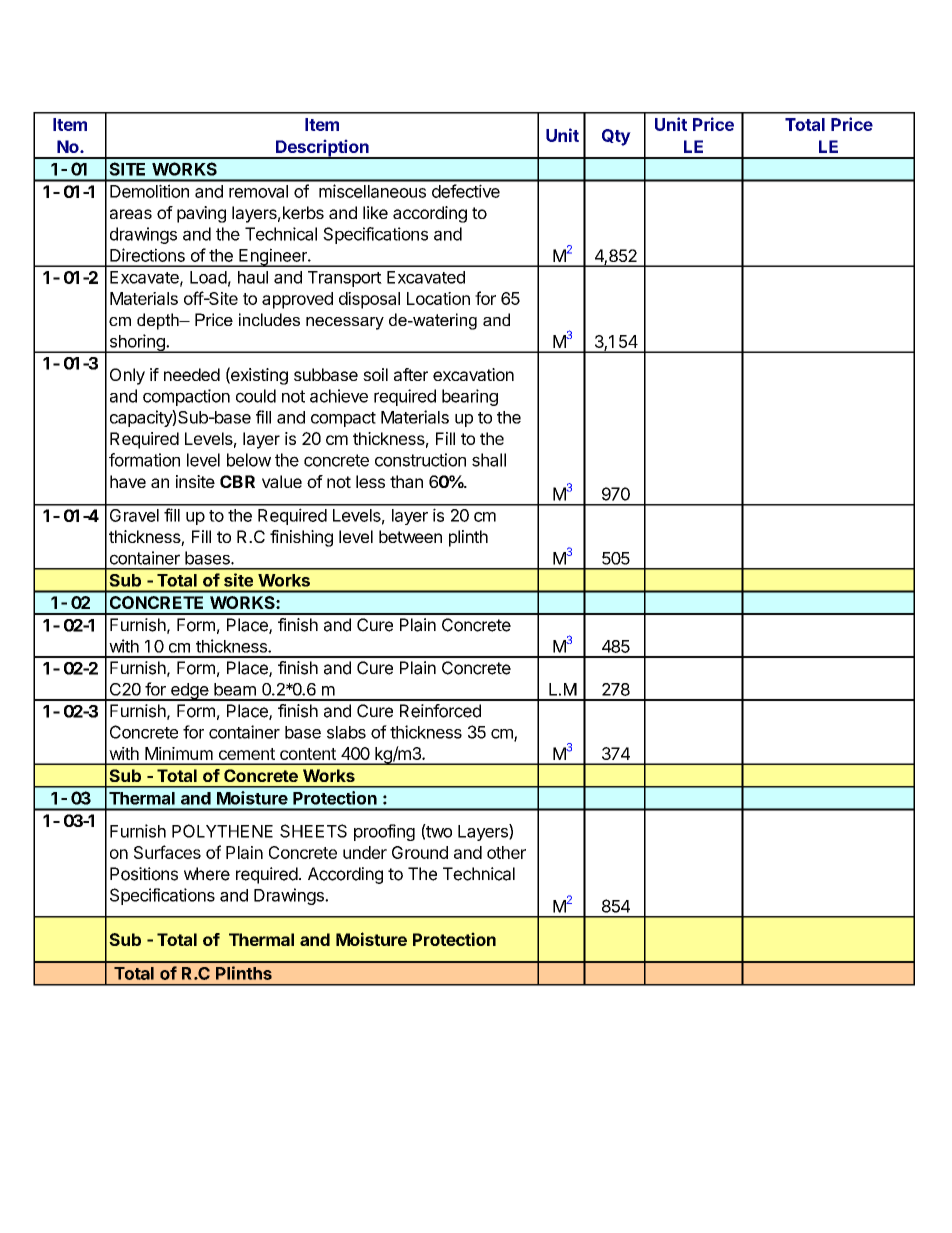 The width and height of the page is (952, 1233). Describe the element at coordinates (616, 137) in the page. I see `Qty` at that location.
